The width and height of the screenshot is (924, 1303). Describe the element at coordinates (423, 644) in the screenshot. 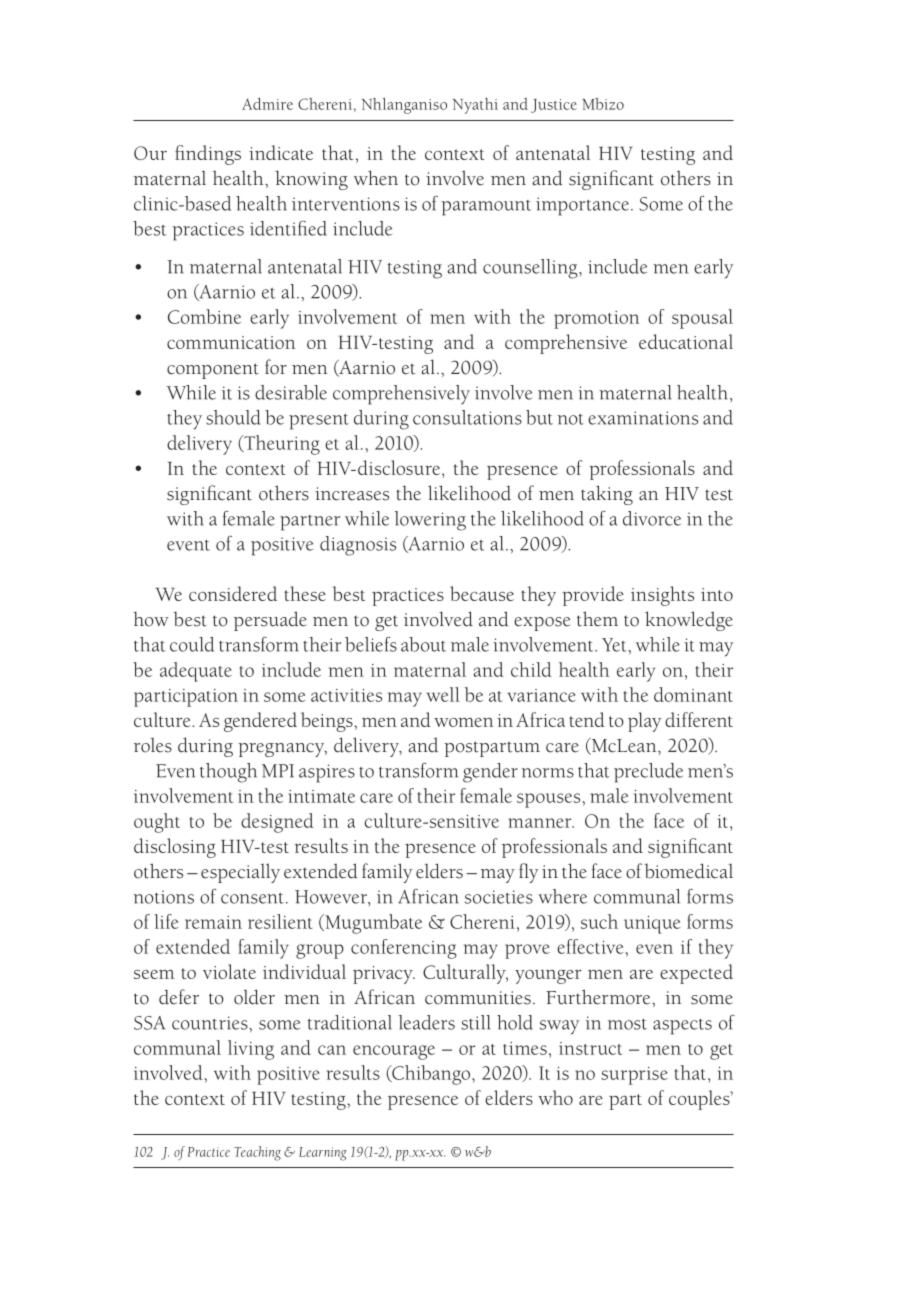

I see `about` at that location.
